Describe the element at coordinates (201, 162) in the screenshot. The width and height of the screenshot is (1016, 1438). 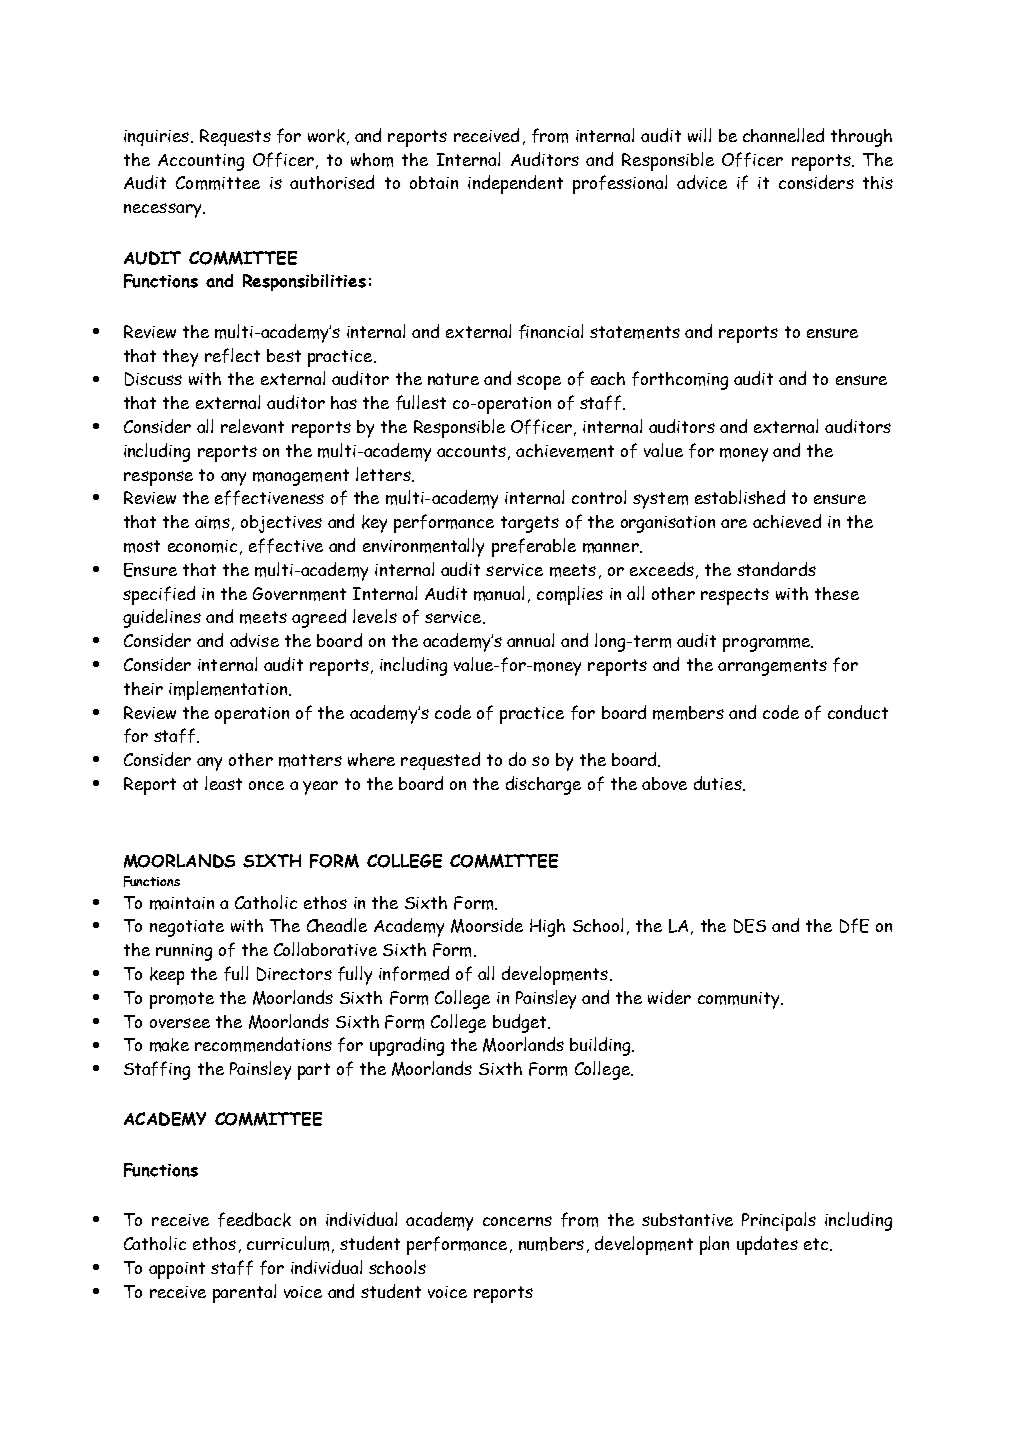
I see `Accounting` at that location.
